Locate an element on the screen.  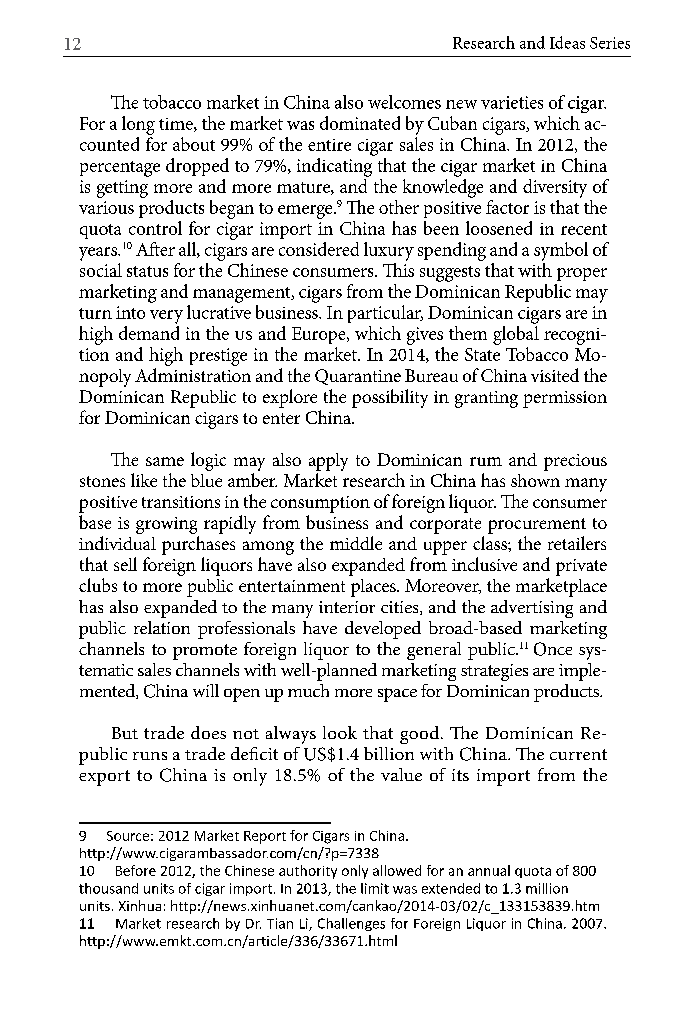
Before is located at coordinates (136, 870).
